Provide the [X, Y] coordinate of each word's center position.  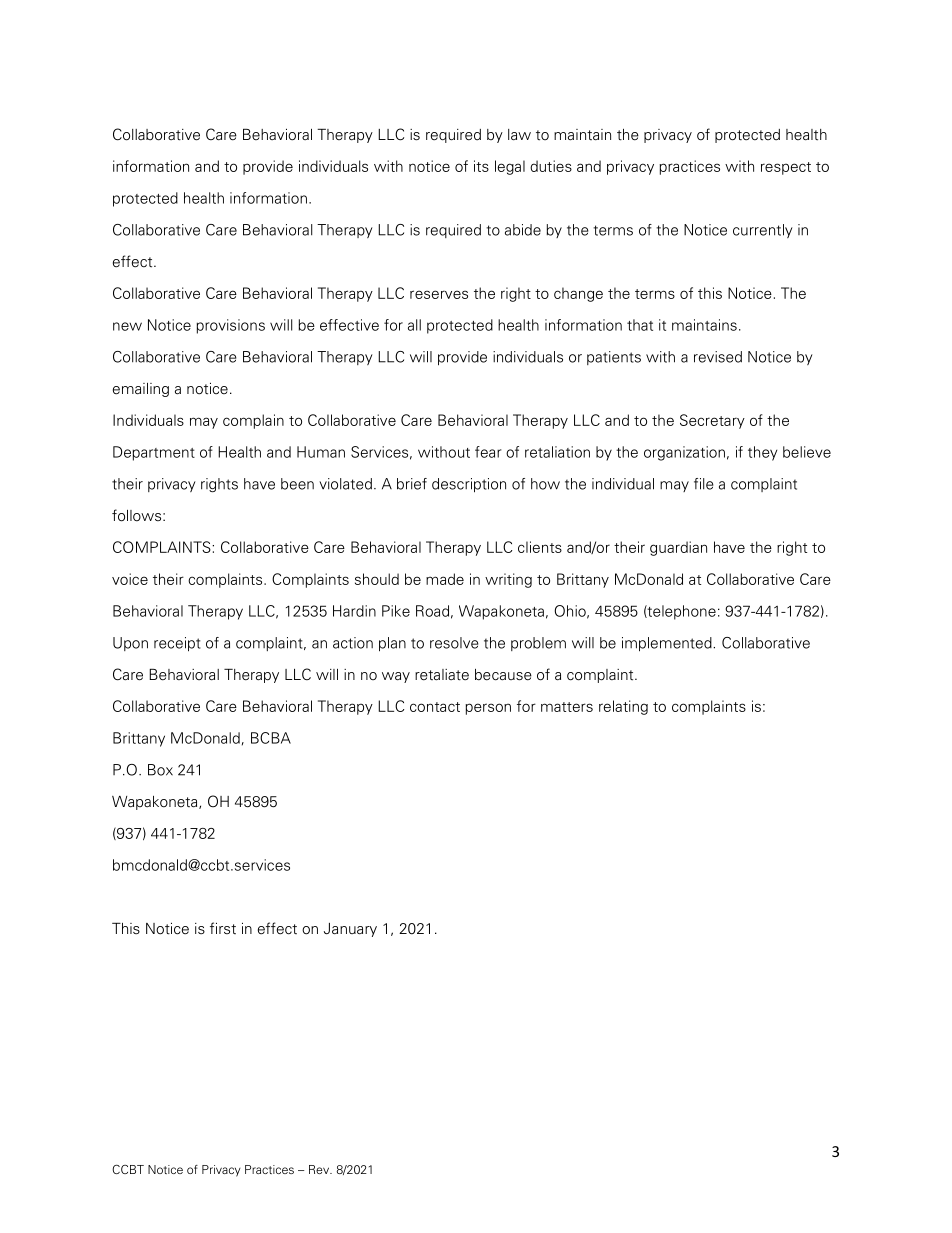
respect [786, 168]
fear [488, 452]
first [223, 928]
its [481, 166]
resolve [454, 643]
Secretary [712, 421]
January [350, 930]
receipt [177, 644]
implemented [668, 644]
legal [510, 167]
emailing [141, 390]
